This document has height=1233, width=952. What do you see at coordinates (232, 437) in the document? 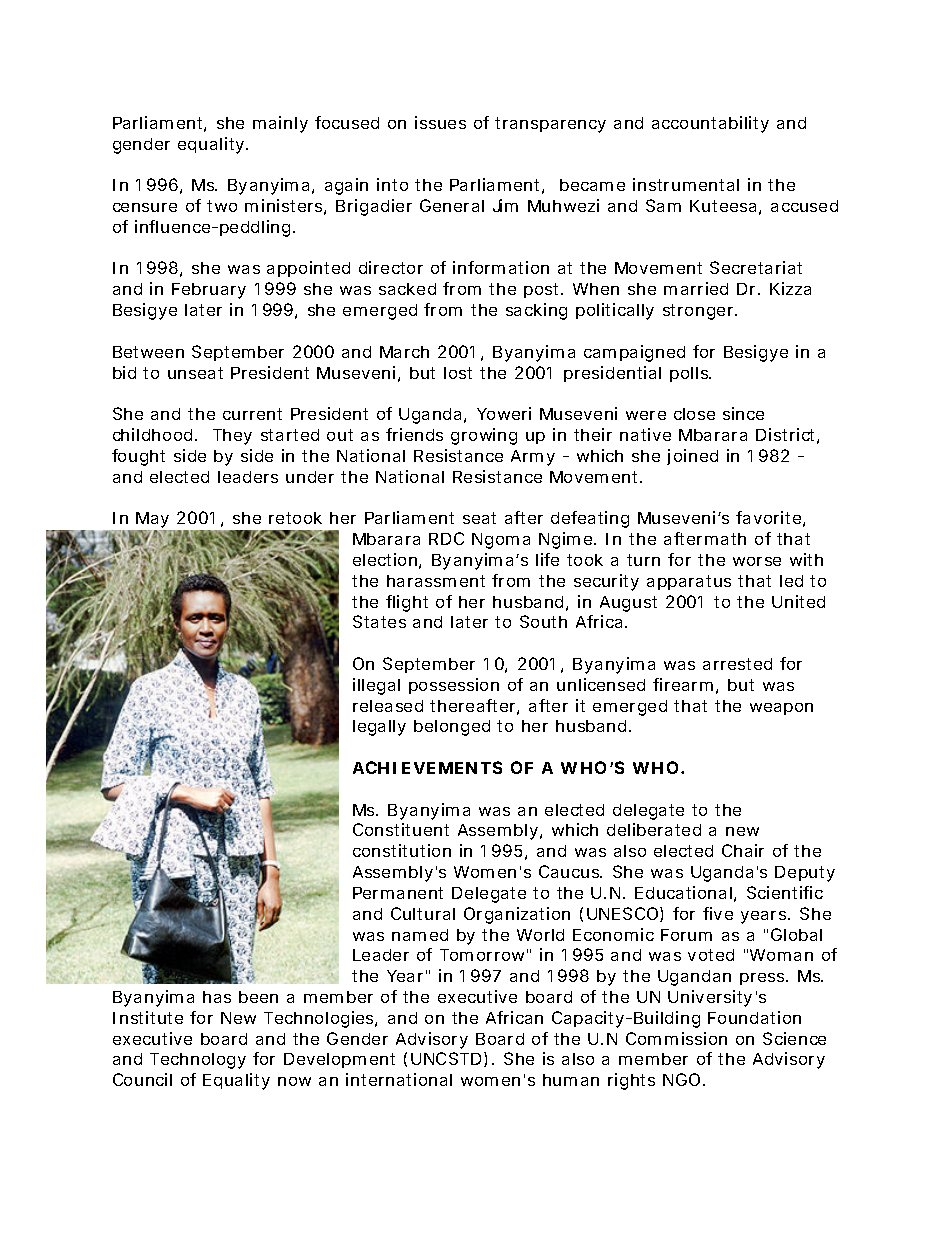
I see `They` at bounding box center [232, 437].
